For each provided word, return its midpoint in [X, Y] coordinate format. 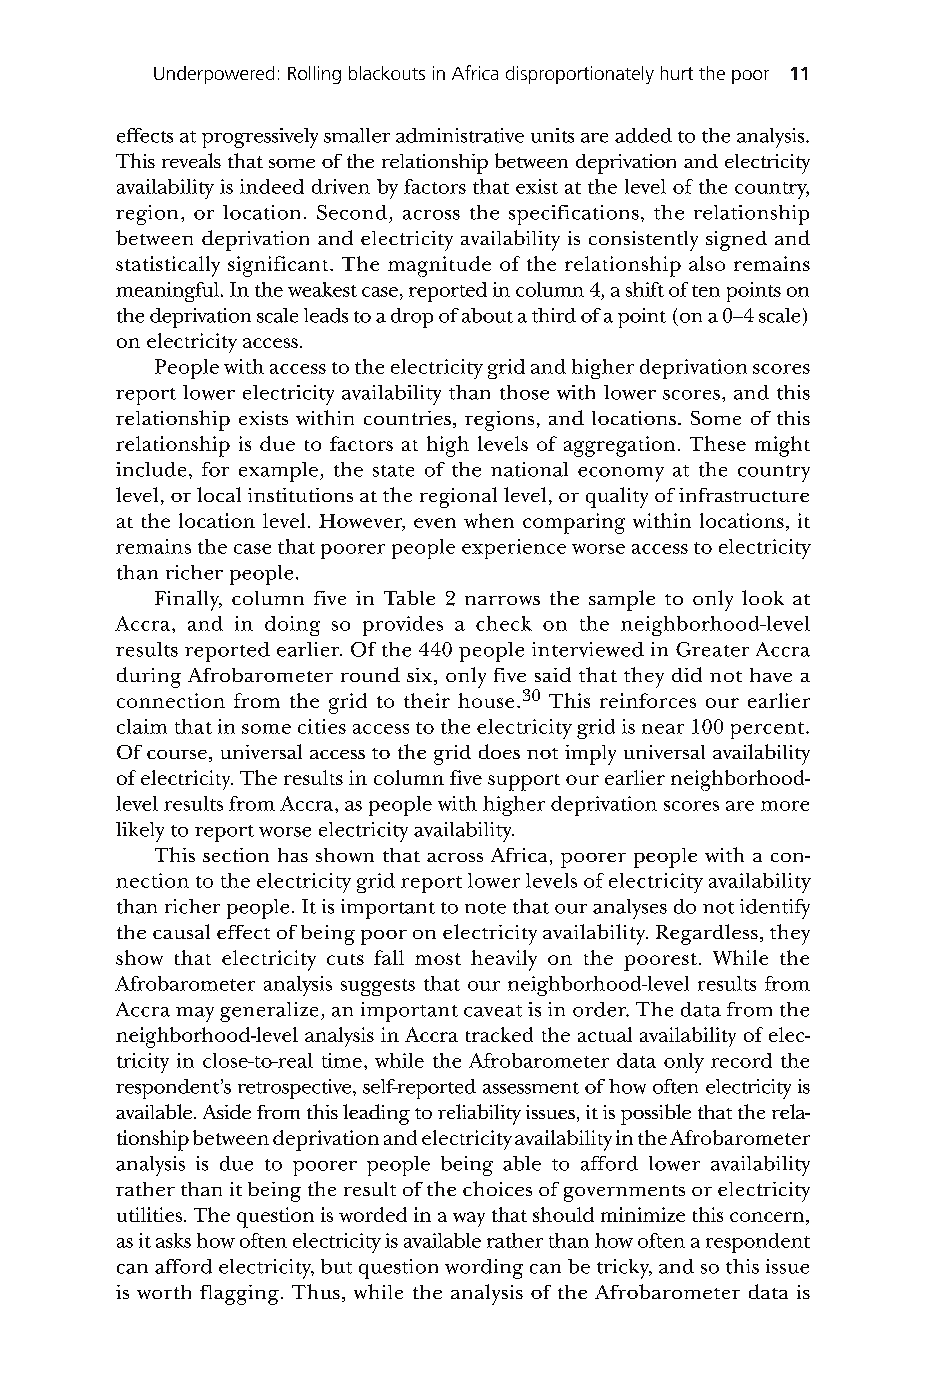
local [219, 494]
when [489, 520]
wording [484, 1269]
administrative [460, 135]
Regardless [707, 934]
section [236, 855]
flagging [239, 1295]
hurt [677, 73]
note [485, 908]
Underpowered [214, 75]
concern [768, 1217]
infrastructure [744, 495]
